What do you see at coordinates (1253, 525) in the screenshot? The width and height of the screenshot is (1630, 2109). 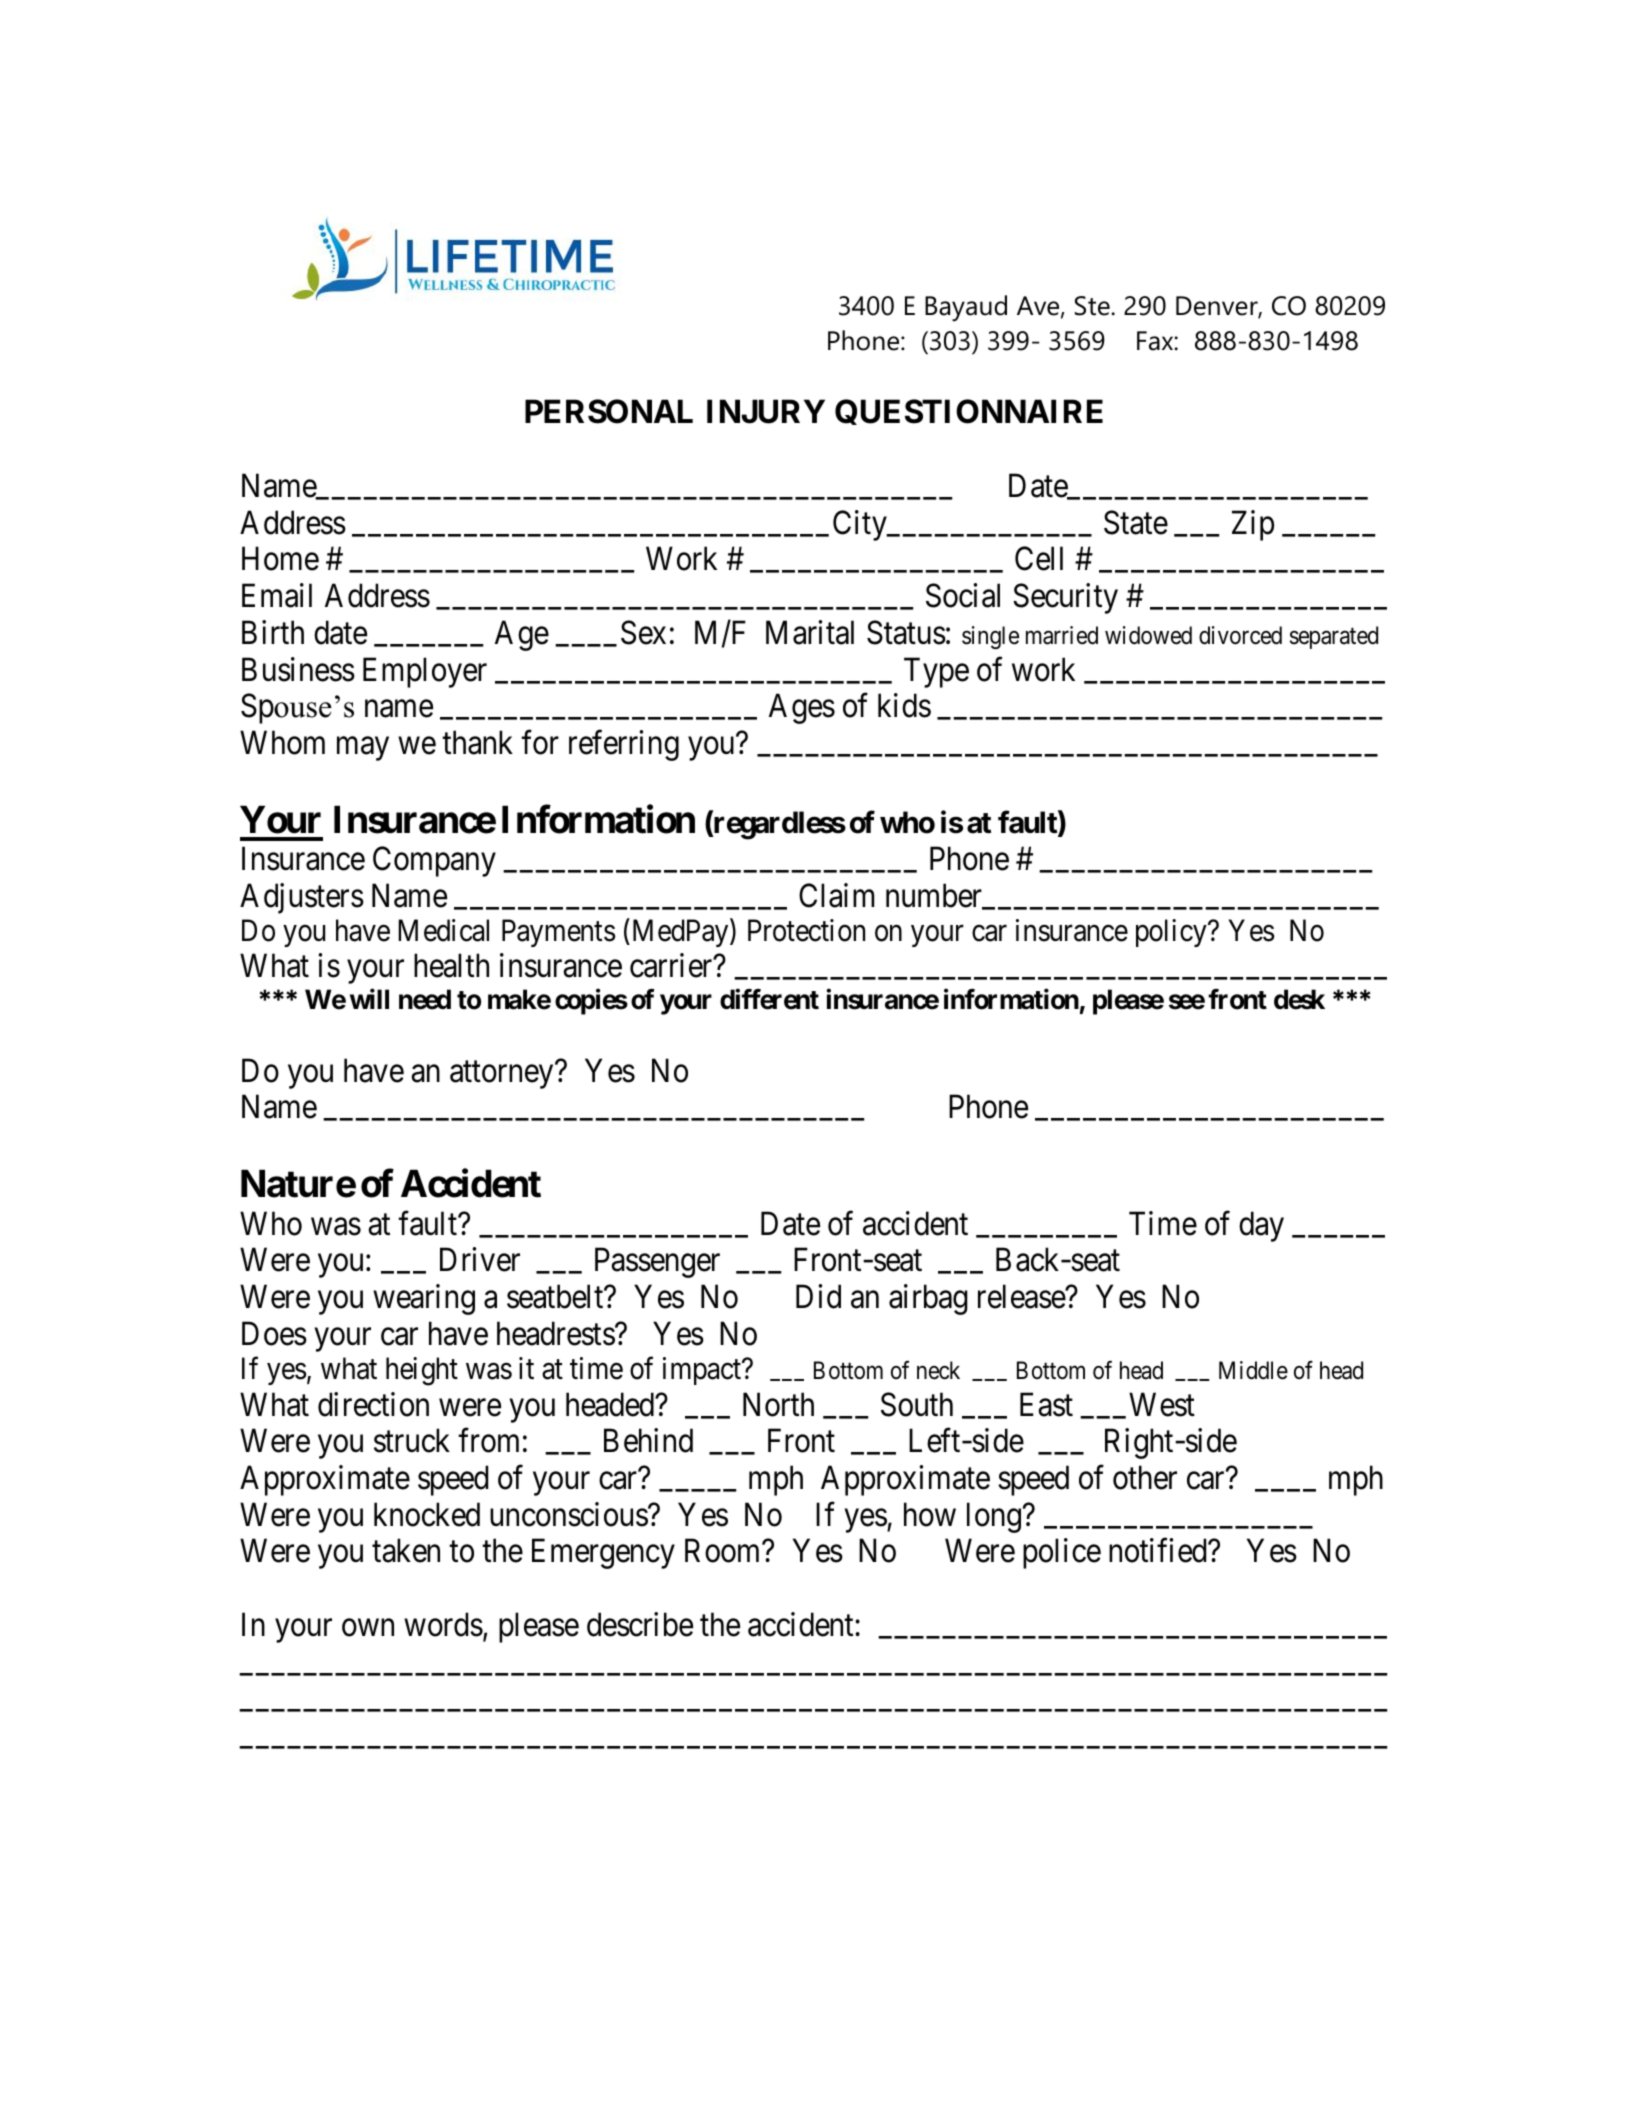 I see `Zip` at bounding box center [1253, 525].
